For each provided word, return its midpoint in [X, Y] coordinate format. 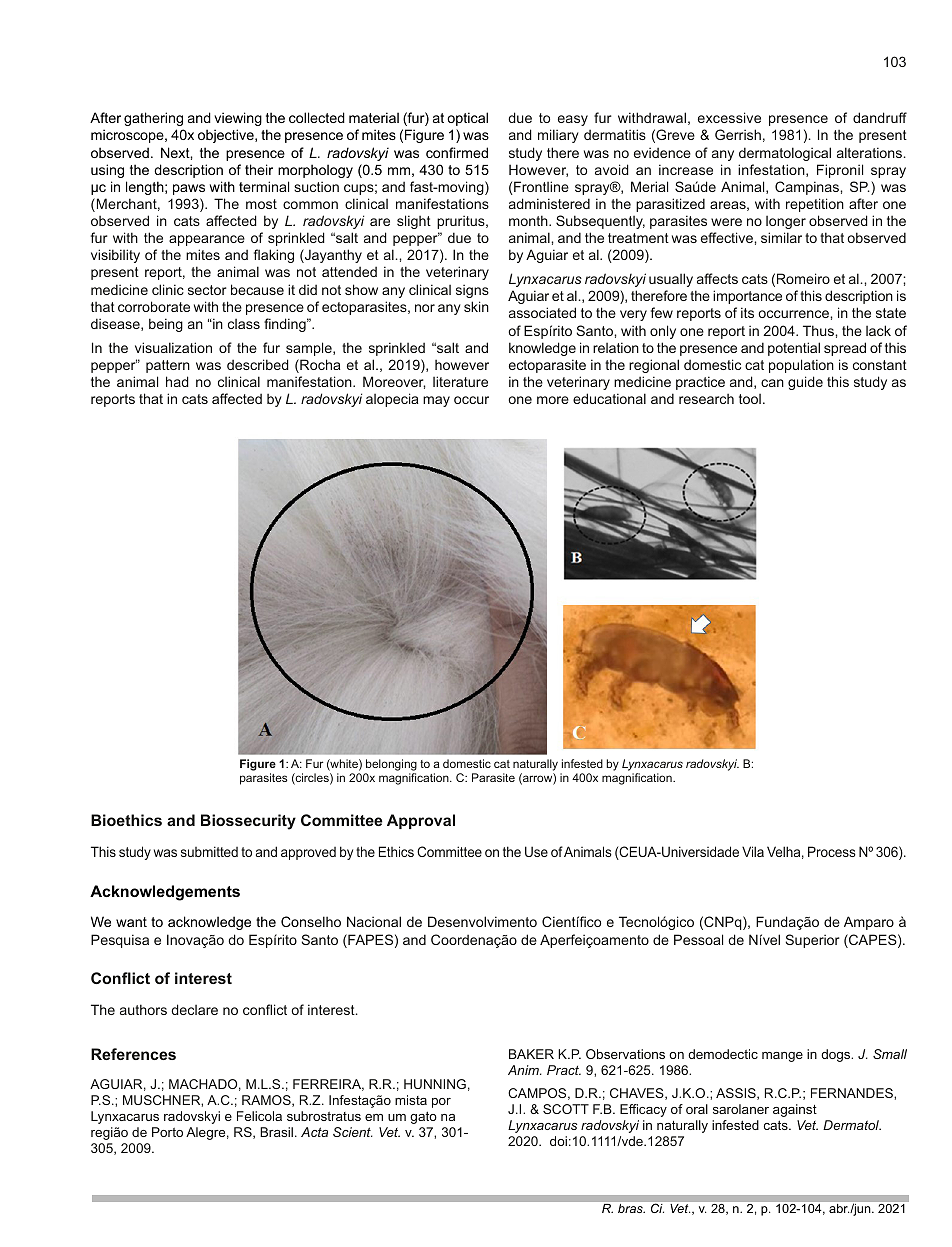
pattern [168, 366]
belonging [390, 766]
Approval [421, 821]
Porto [167, 1132]
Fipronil [840, 171]
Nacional [374, 921]
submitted [209, 851]
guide [805, 383]
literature [460, 381]
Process [832, 851]
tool [750, 399]
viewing [238, 119]
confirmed [457, 152]
